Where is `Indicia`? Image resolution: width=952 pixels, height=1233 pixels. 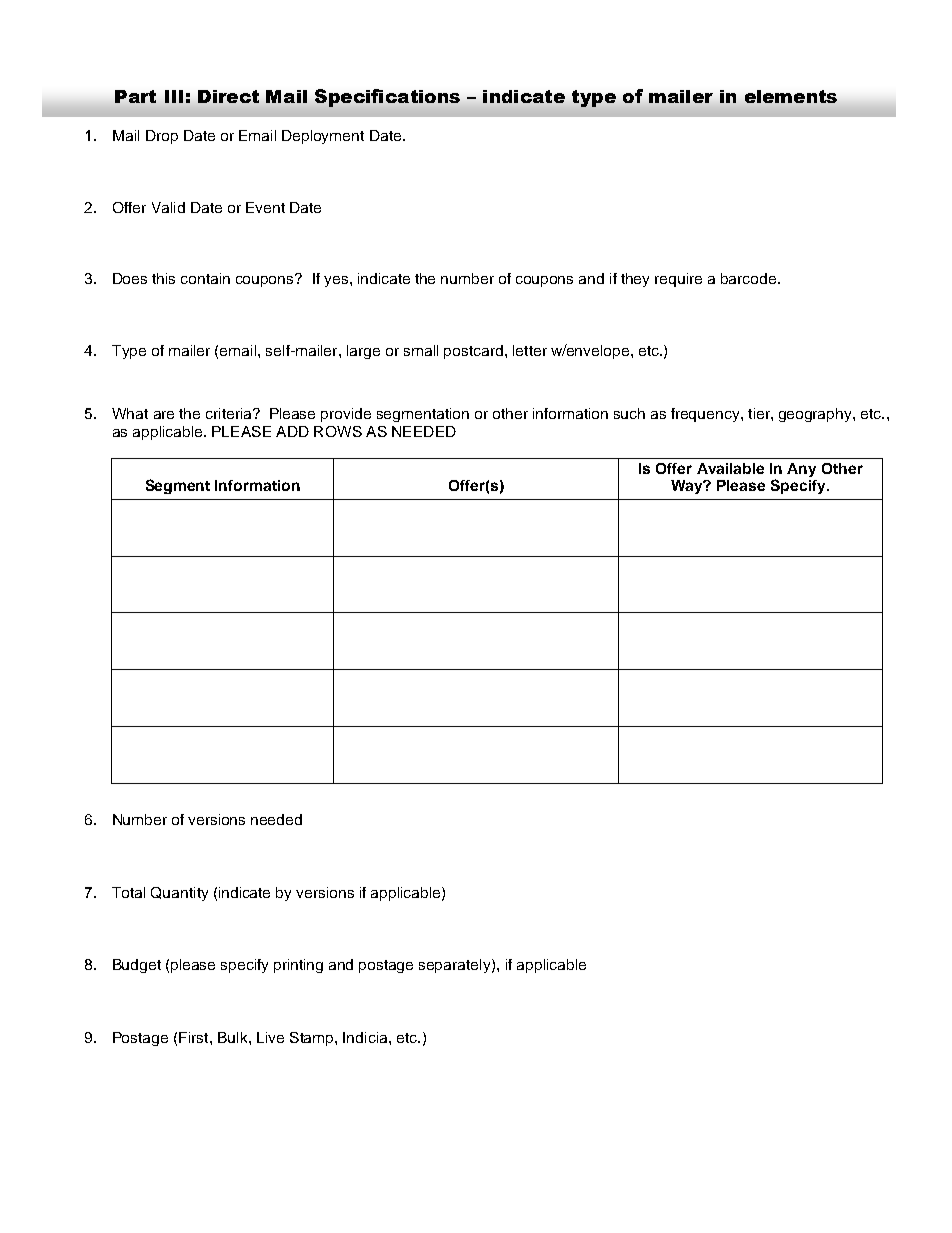
Indicia is located at coordinates (366, 1037).
